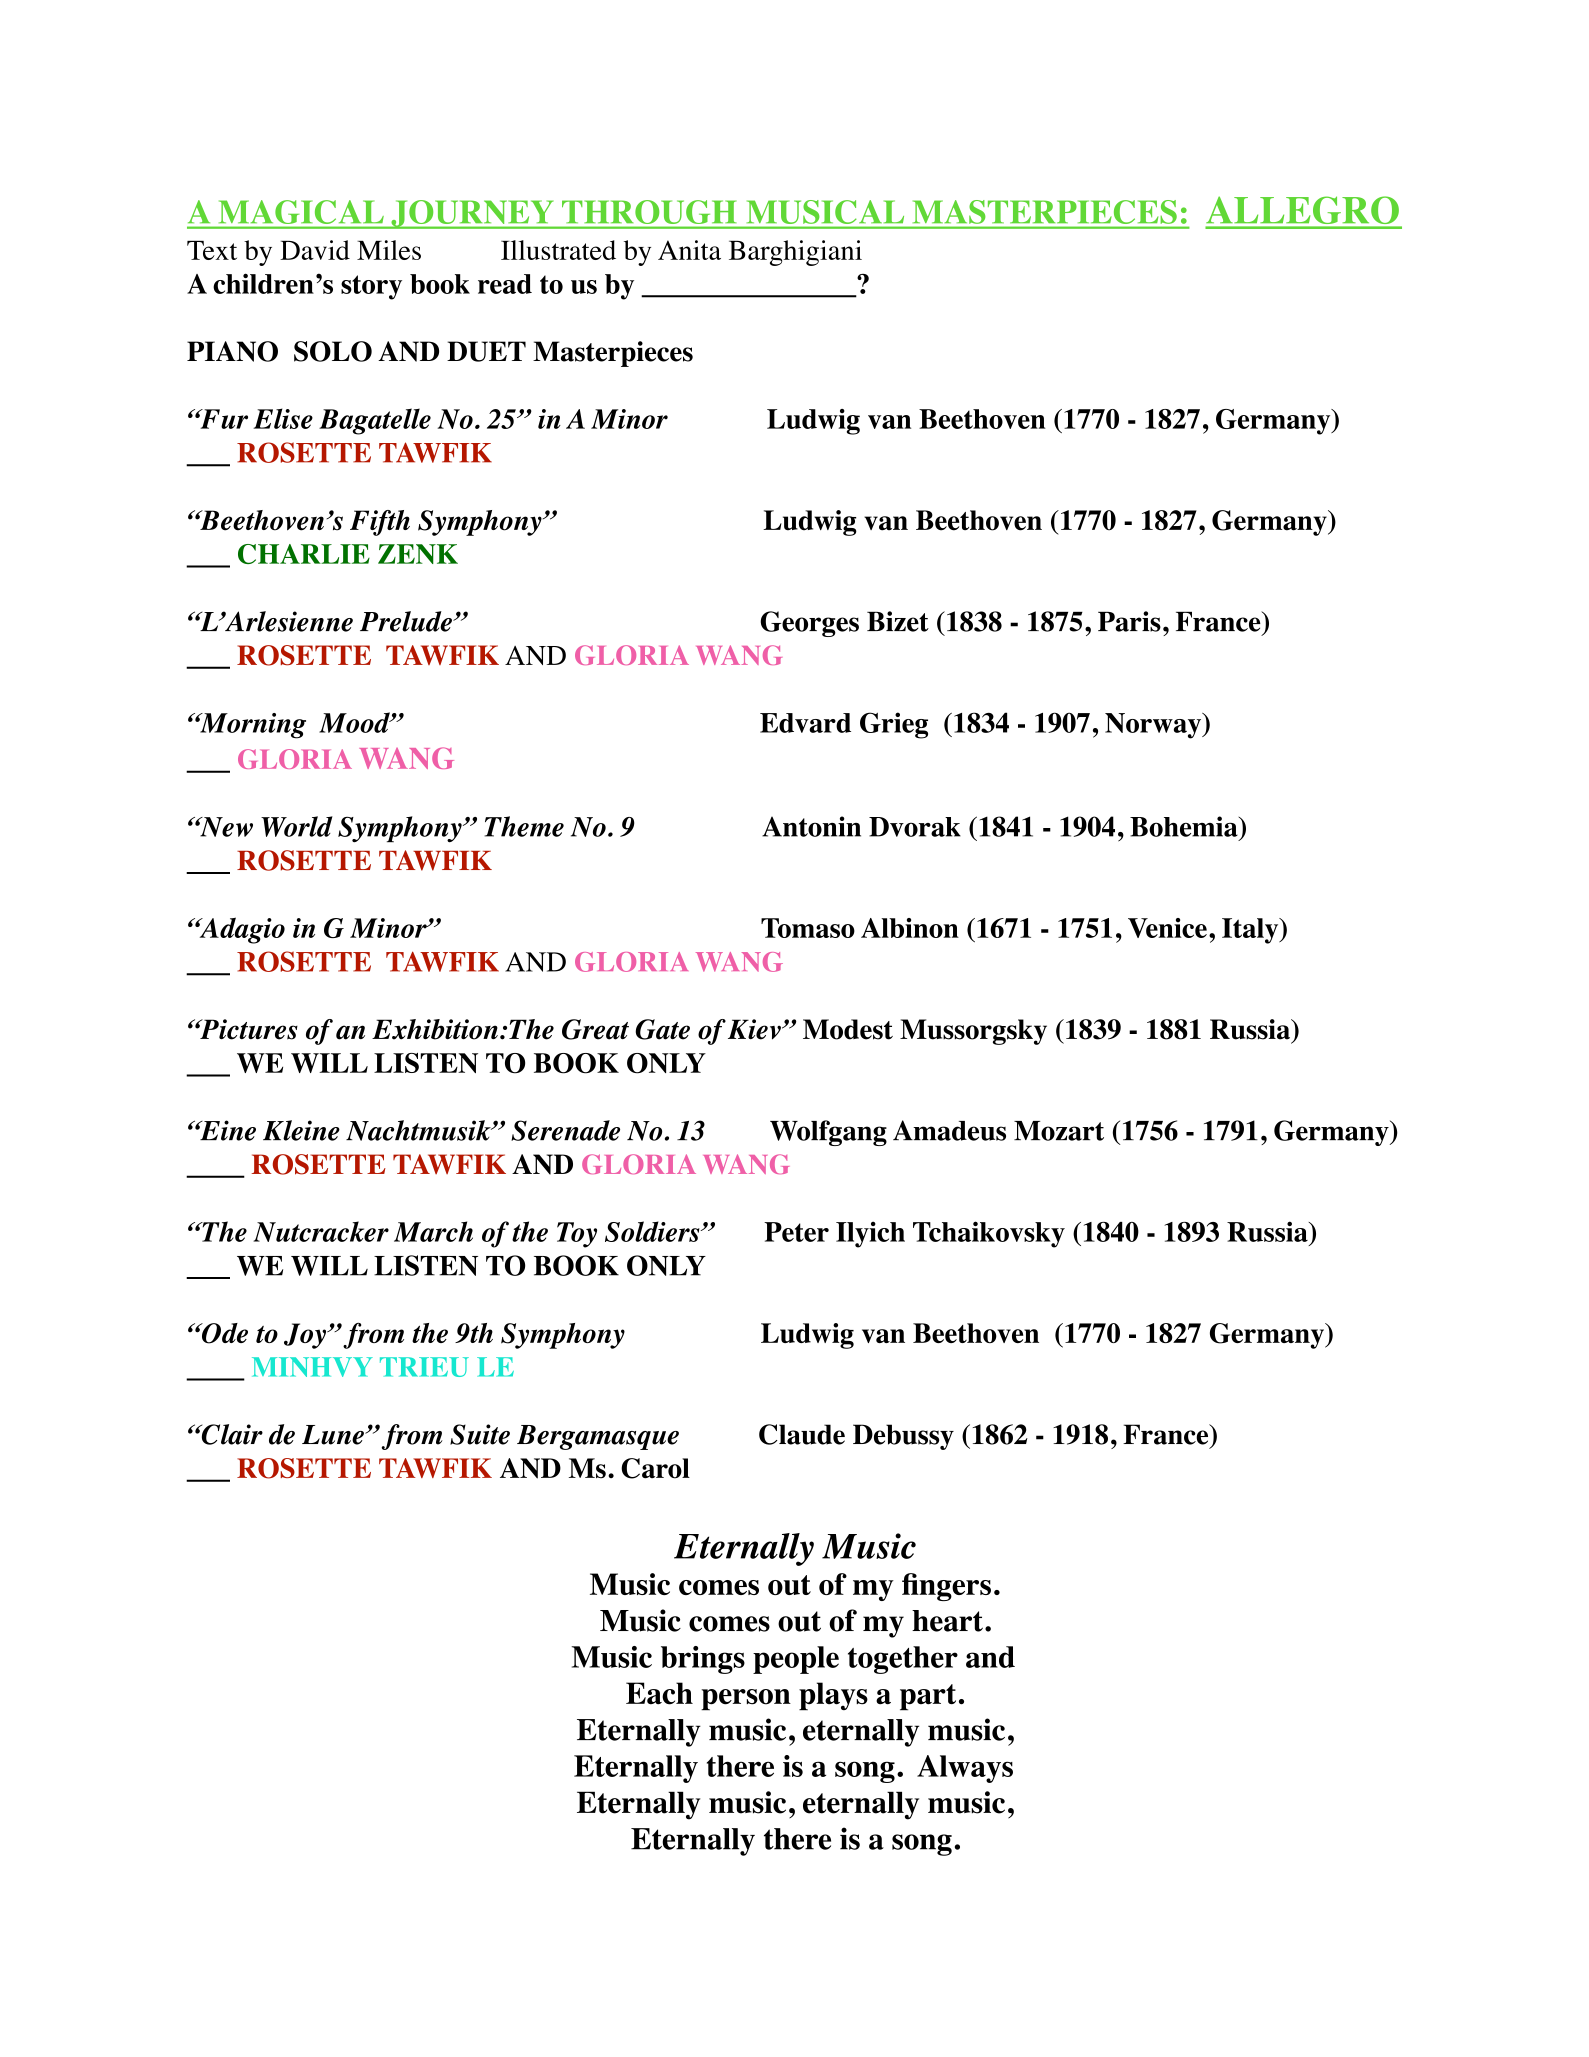 Image resolution: width=1589 pixels, height=2057 pixels. What do you see at coordinates (805, 723) in the screenshot?
I see `Edvard` at bounding box center [805, 723].
